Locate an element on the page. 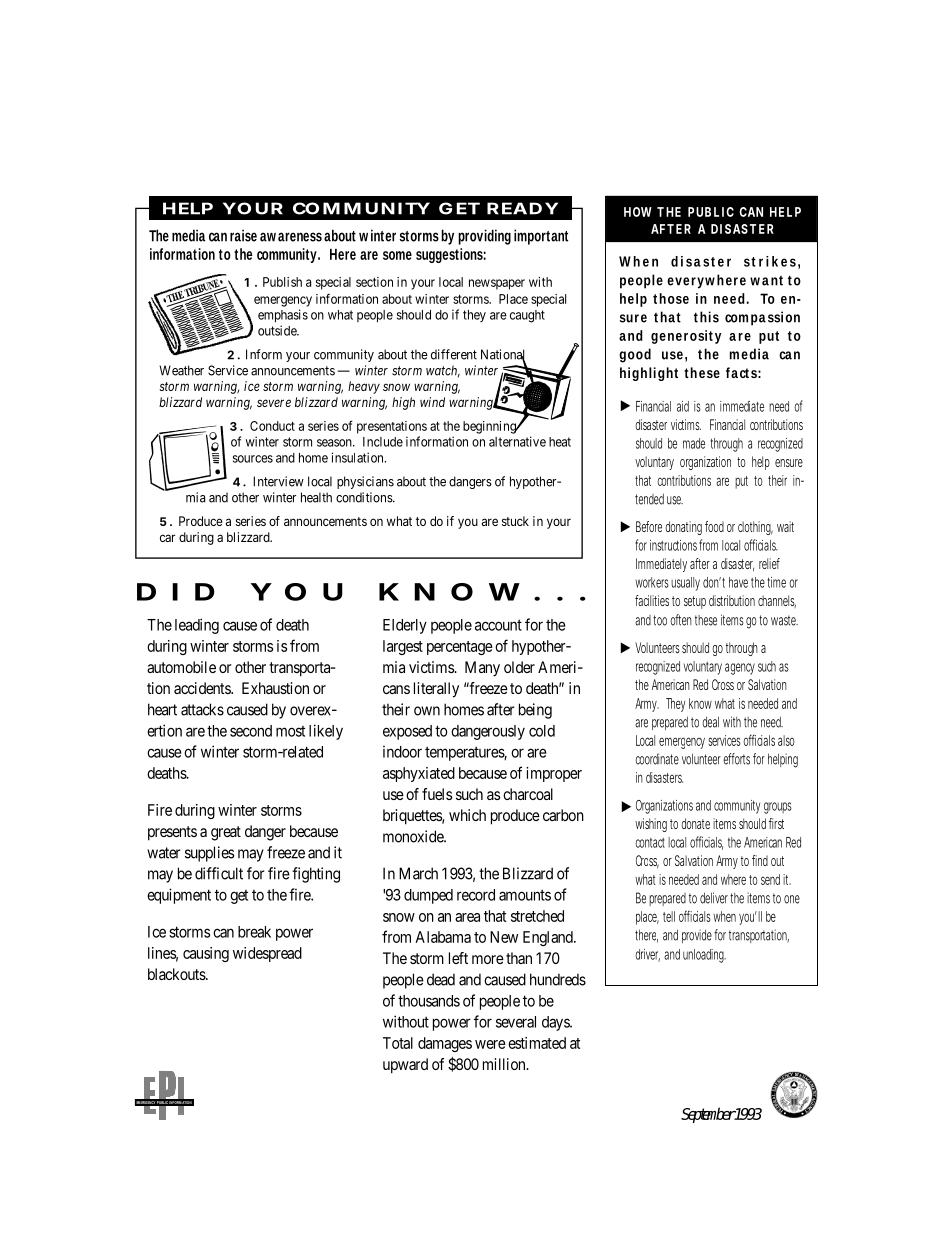 This image has height=1233, width=952. providing is located at coordinates (484, 237).
